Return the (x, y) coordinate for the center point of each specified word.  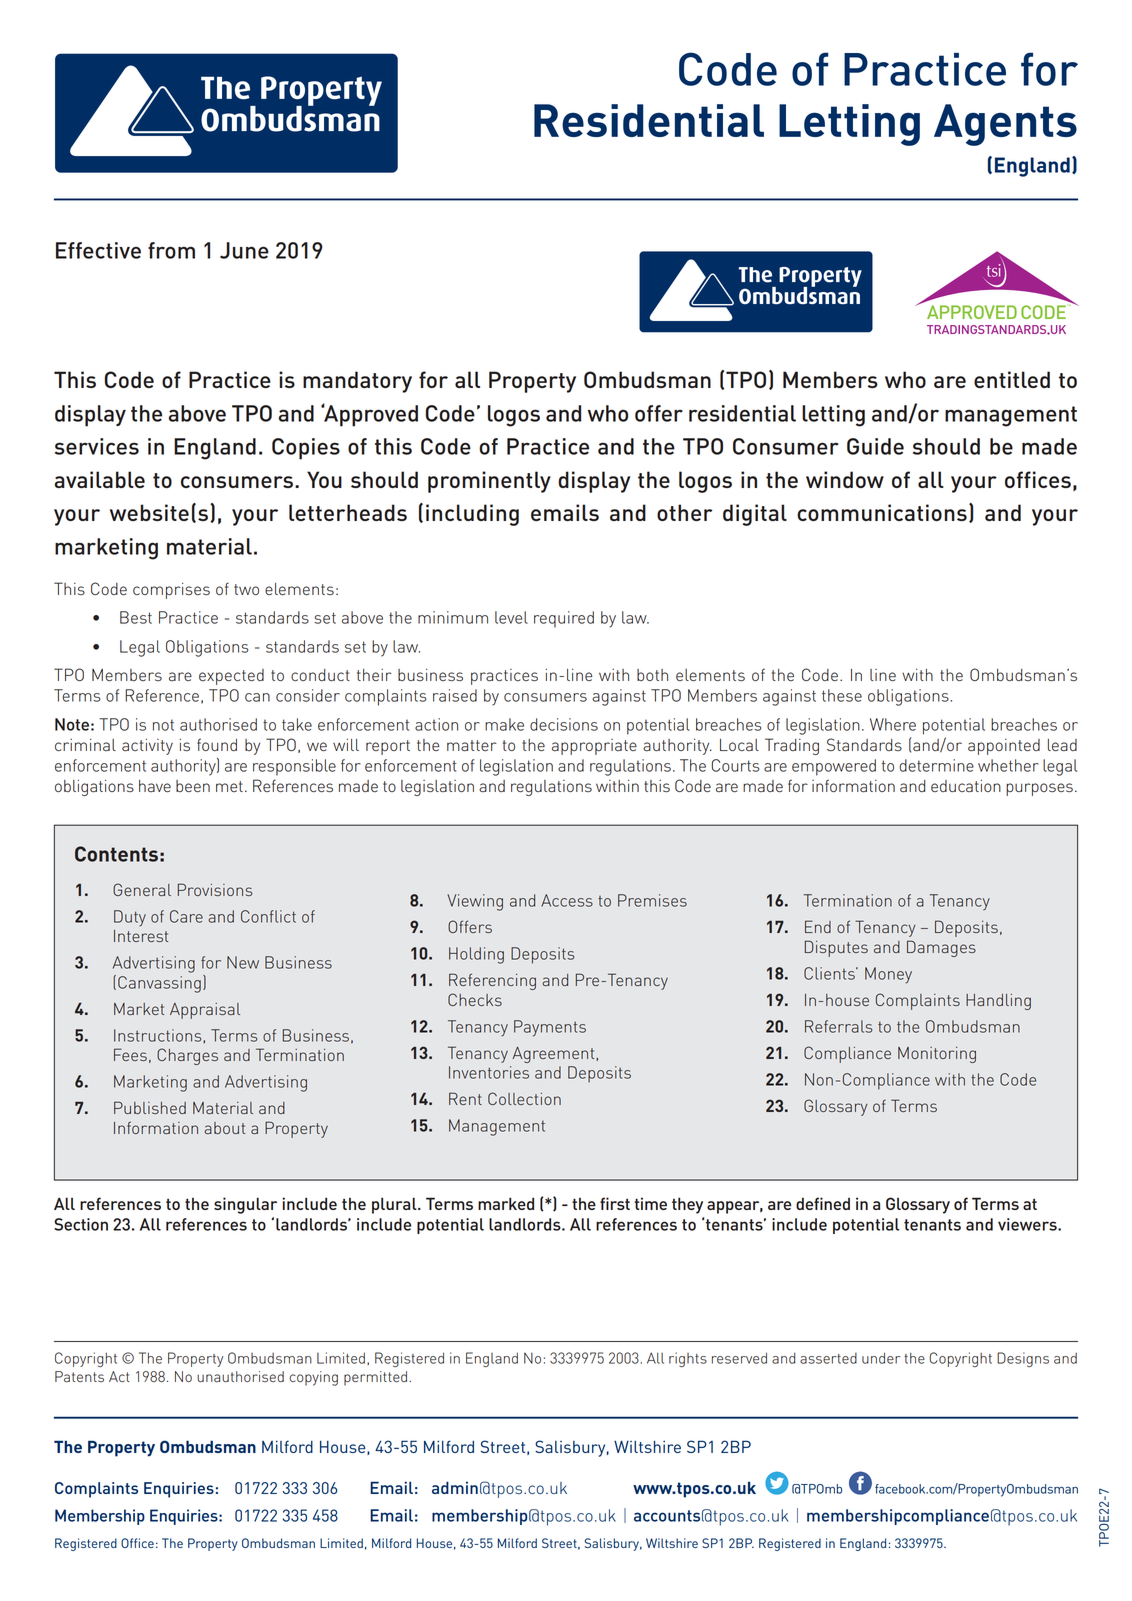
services (97, 446)
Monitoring (937, 1055)
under (881, 1358)
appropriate (594, 747)
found (217, 744)
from (171, 250)
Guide (875, 446)
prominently (489, 482)
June (244, 250)
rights (688, 1359)
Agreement (554, 1055)
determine (936, 765)
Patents (79, 1376)
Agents (1005, 125)
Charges (187, 1056)
